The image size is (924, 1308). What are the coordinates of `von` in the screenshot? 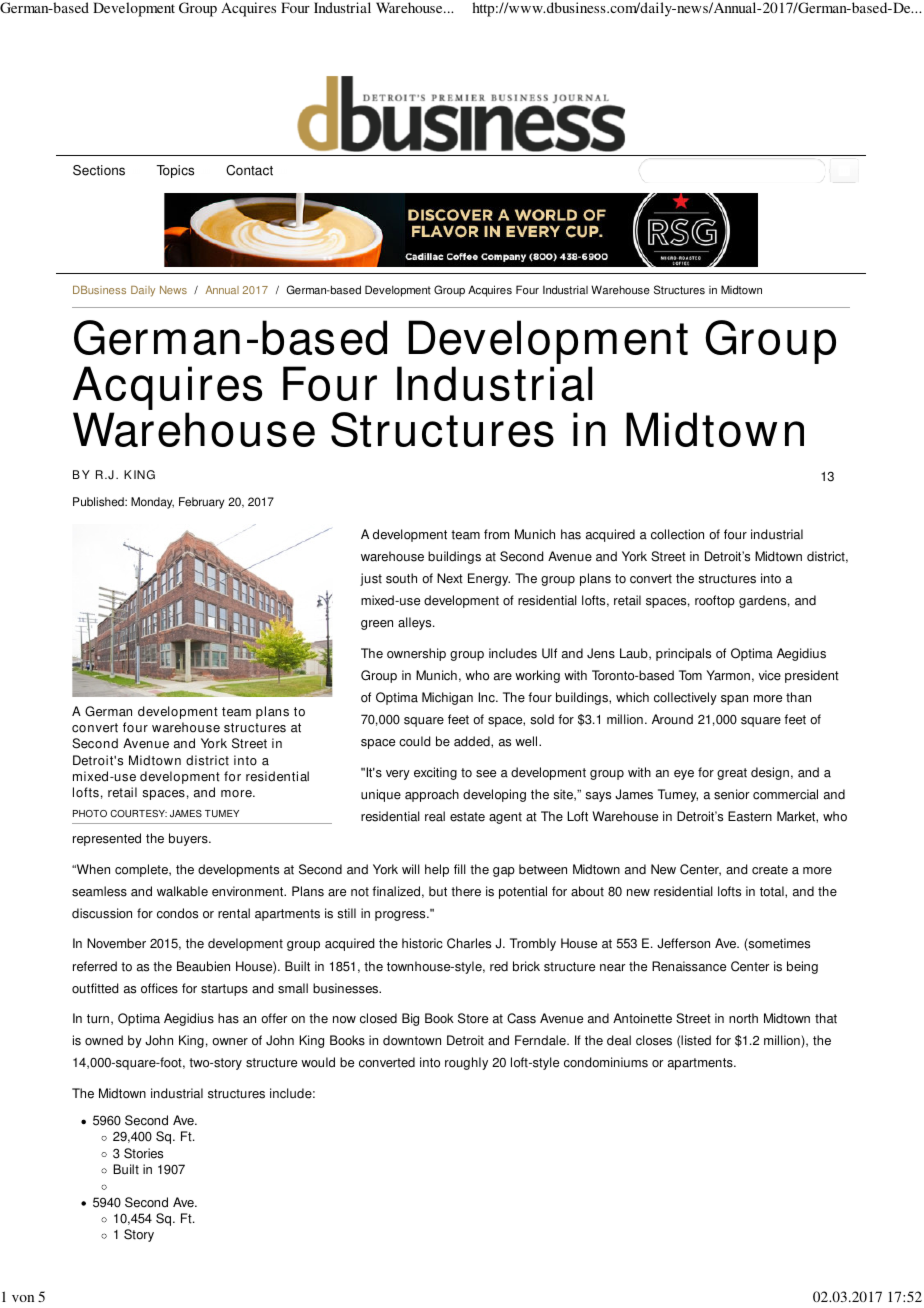 It's located at (23, 1298).
